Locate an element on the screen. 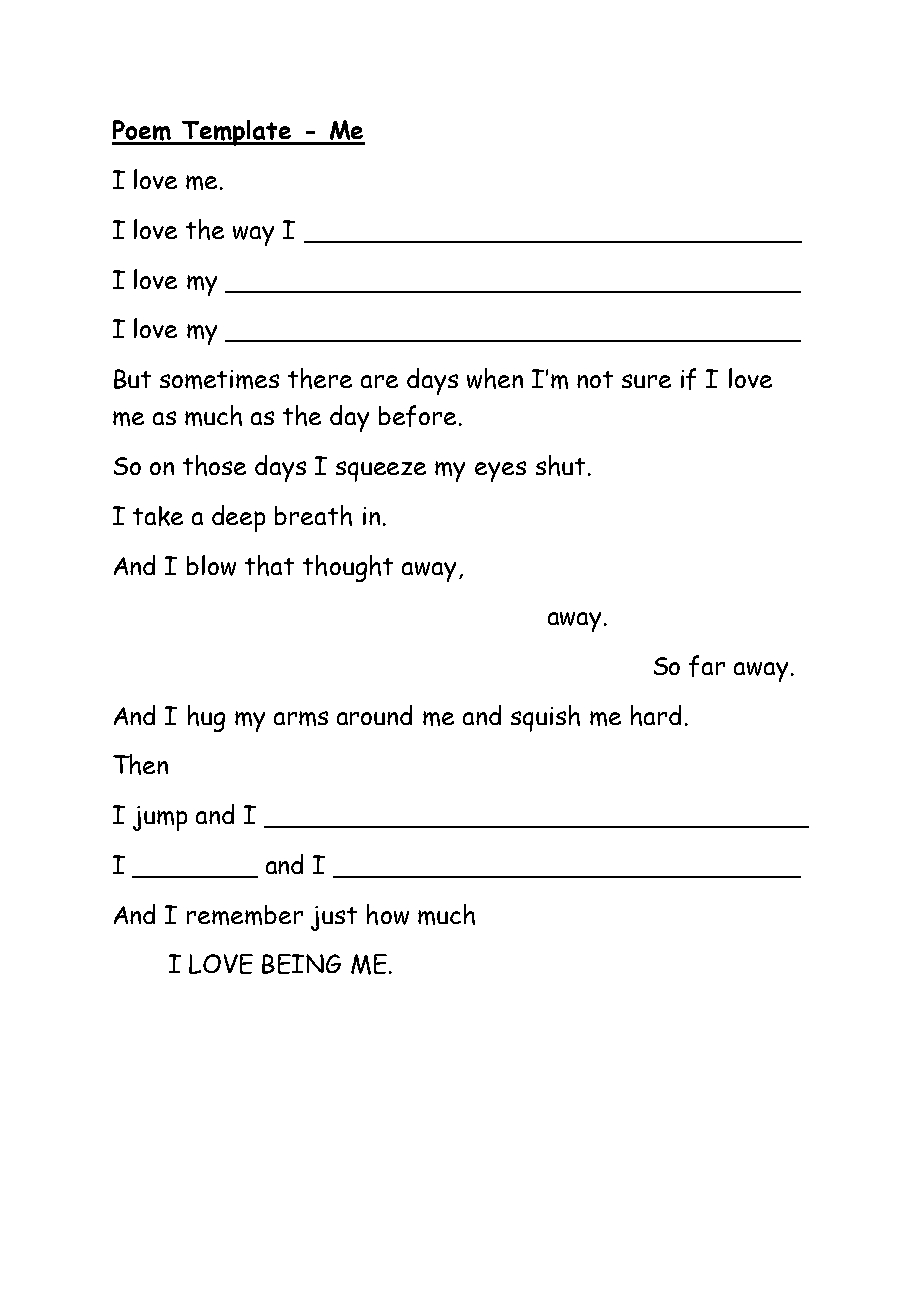  remember is located at coordinates (245, 915).
